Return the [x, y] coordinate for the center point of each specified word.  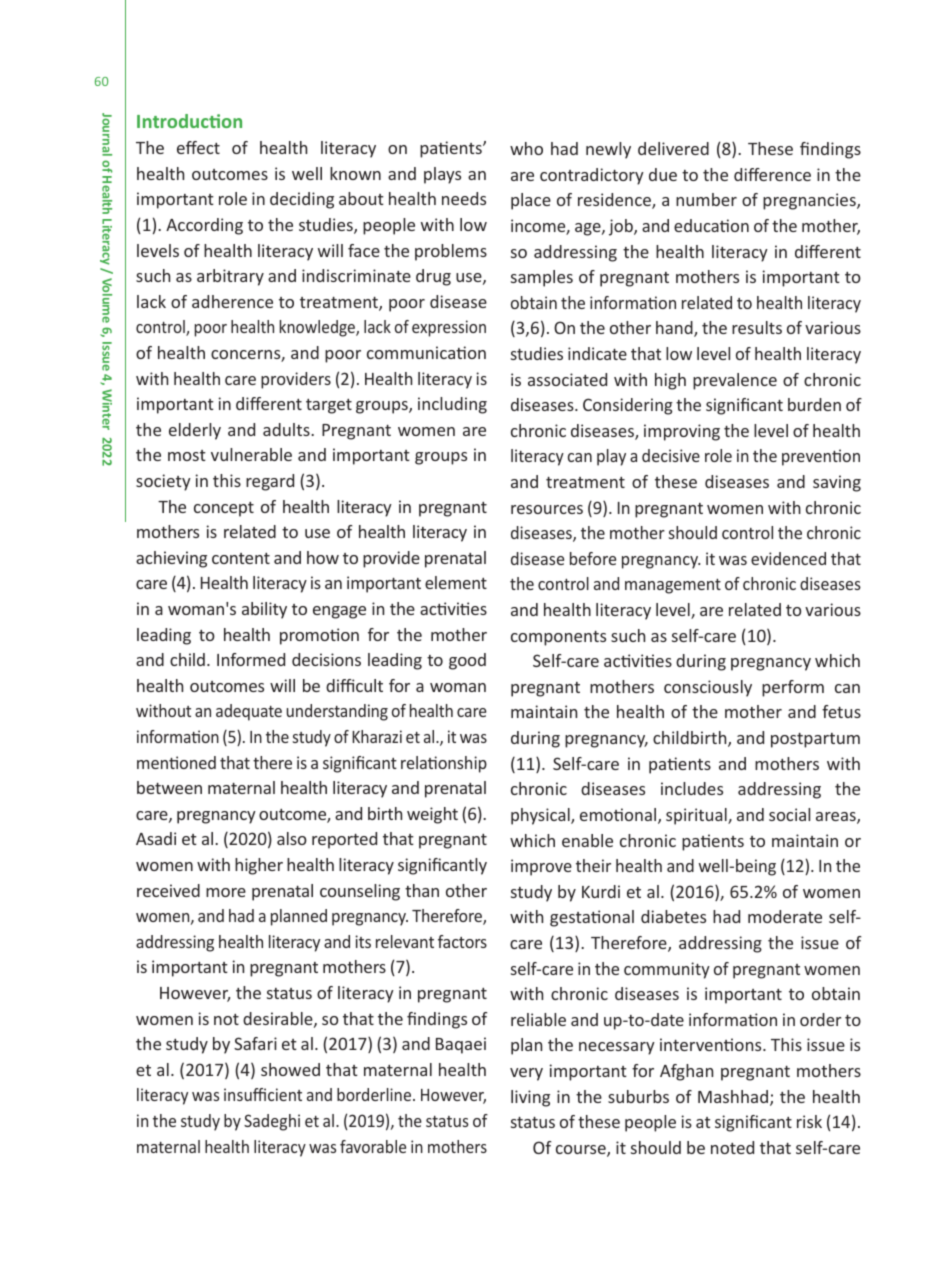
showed [290, 1069]
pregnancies [810, 201]
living [530, 1098]
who [526, 148]
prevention [821, 457]
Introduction [189, 121]
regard [270, 482]
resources [547, 509]
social [789, 814]
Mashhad [733, 1096]
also [292, 838]
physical [541, 816]
